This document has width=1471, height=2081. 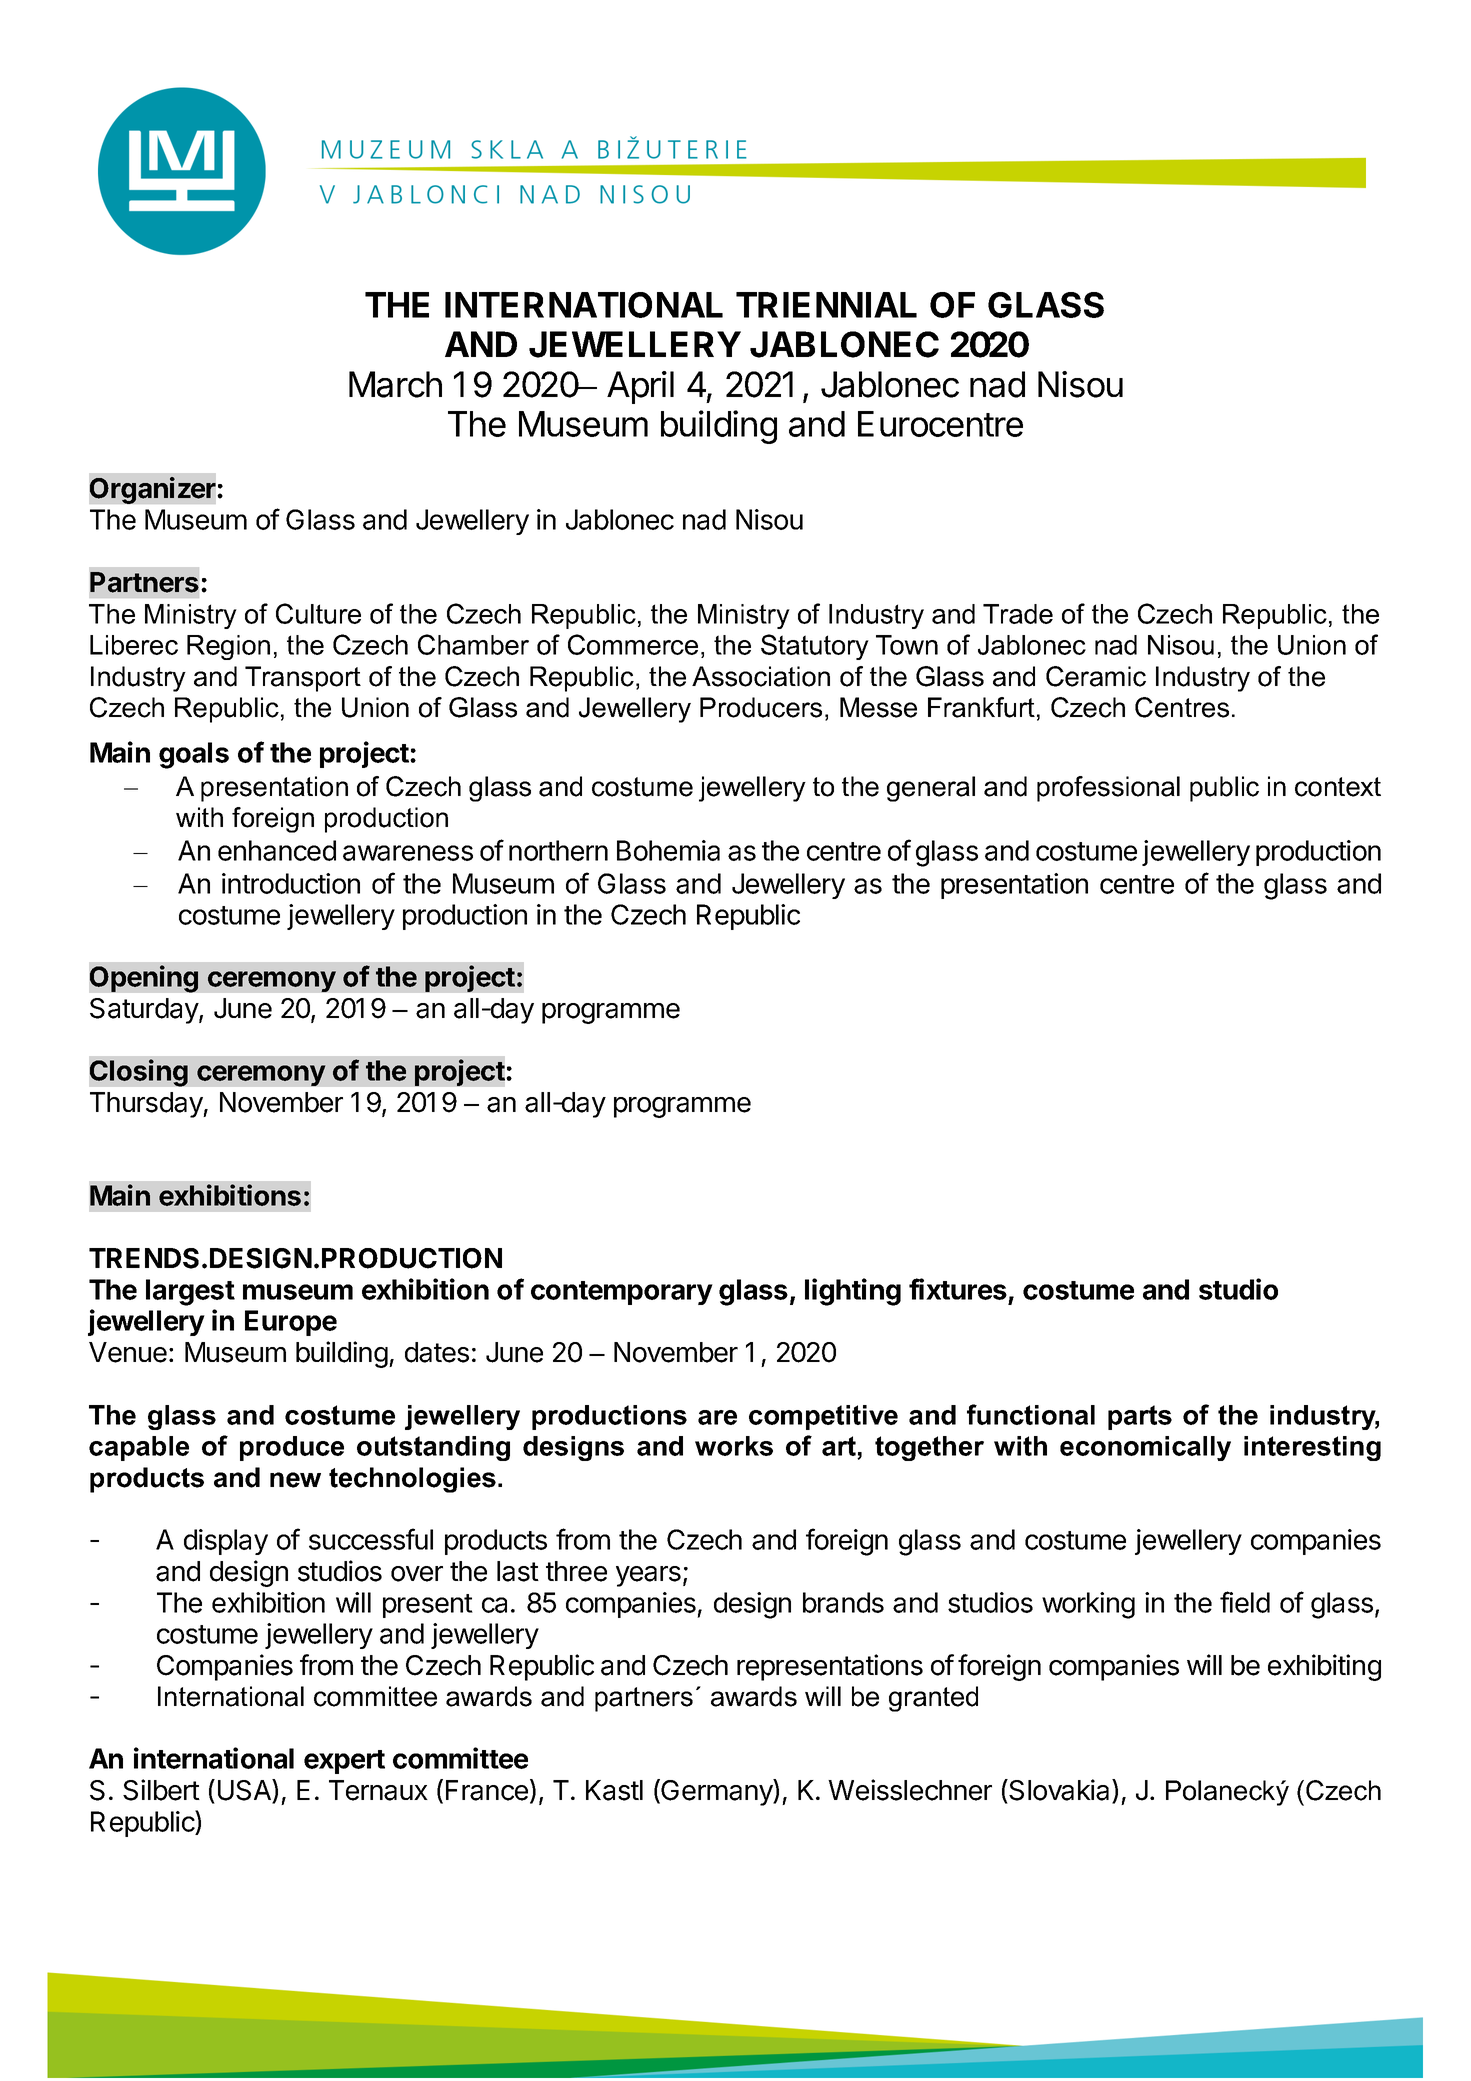 What do you see at coordinates (1140, 1417) in the document?
I see `parts` at bounding box center [1140, 1417].
